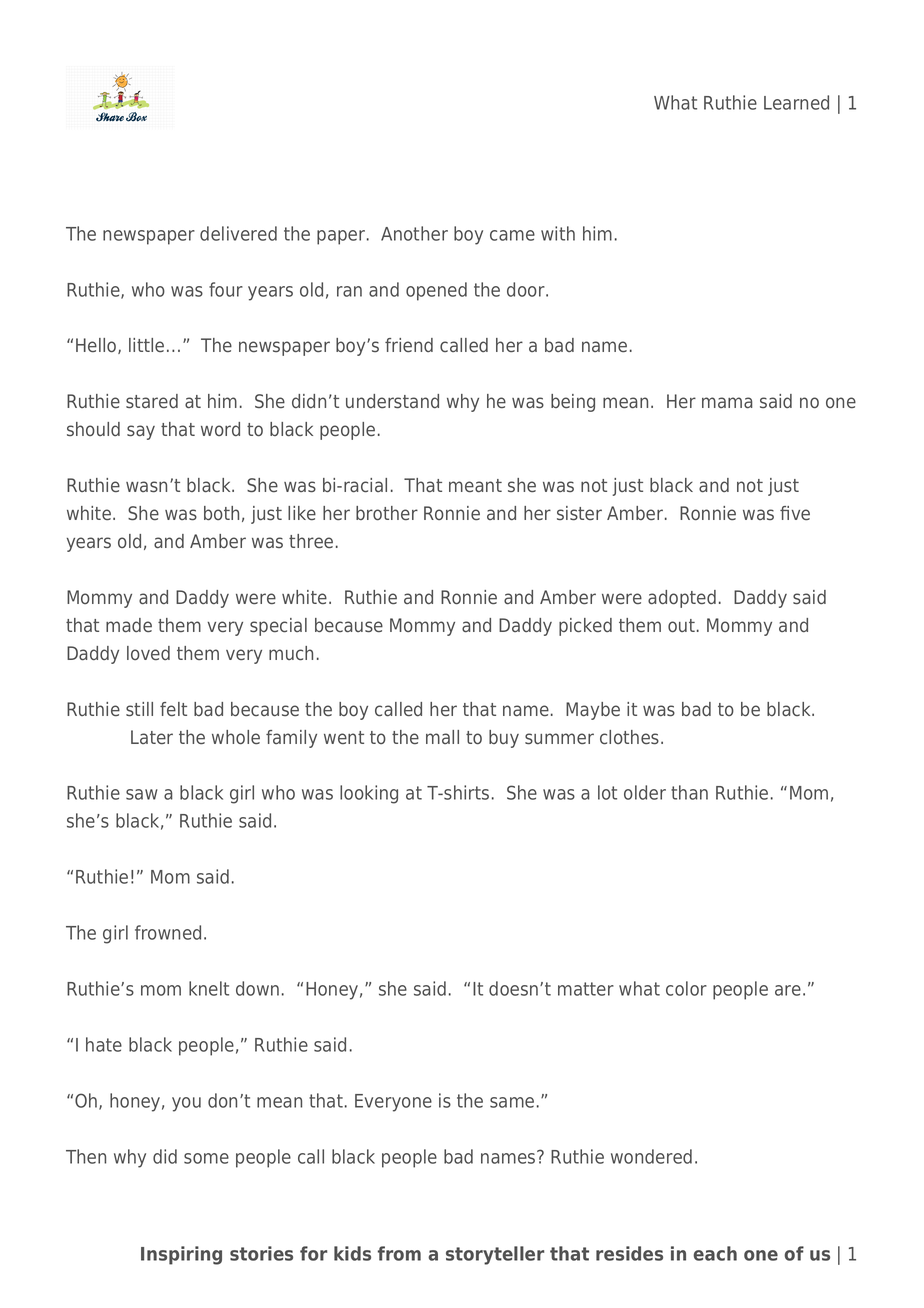  Describe the element at coordinates (442, 737) in the page. I see `mall` at that location.
